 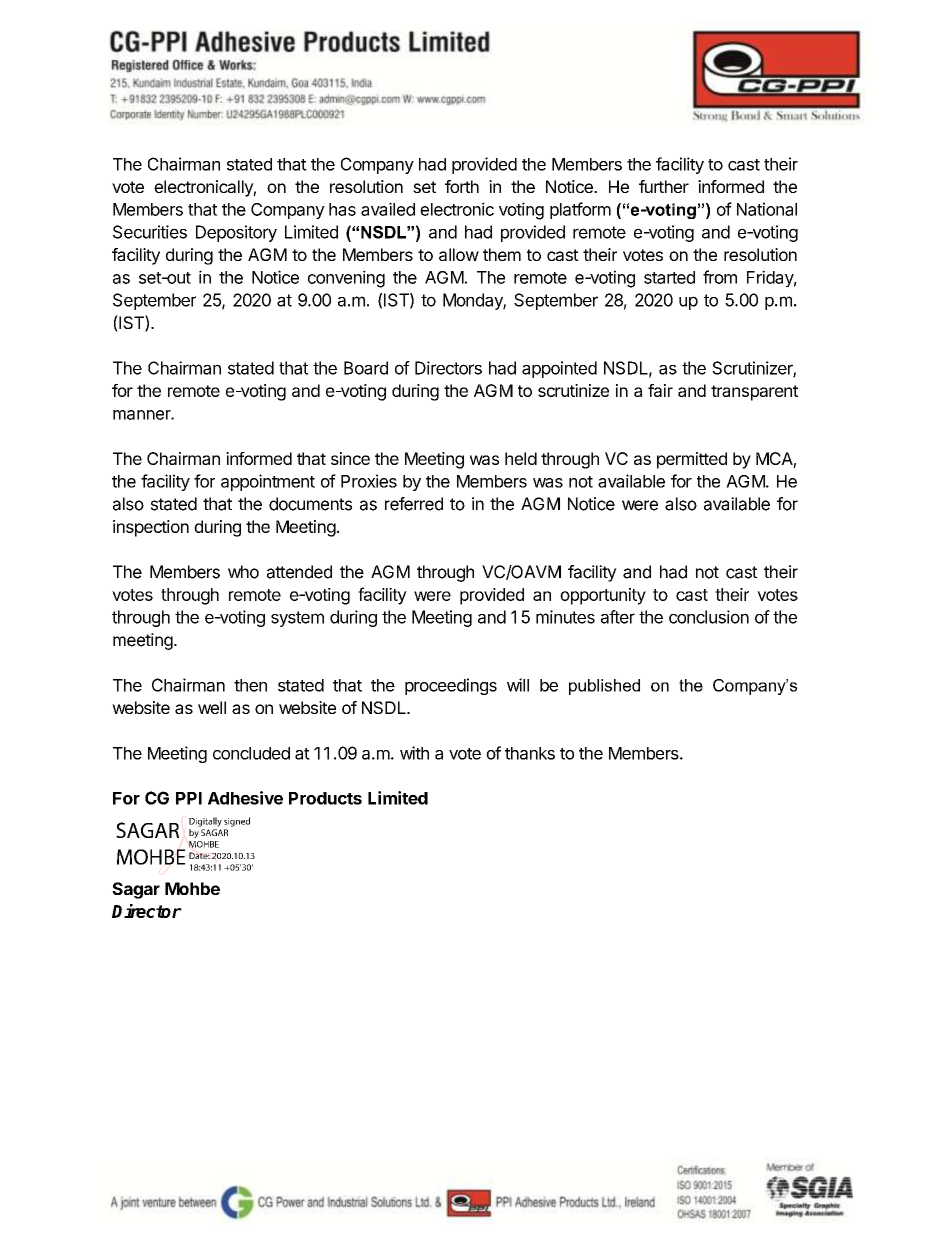 I want to click on referred, so click(x=414, y=504).
